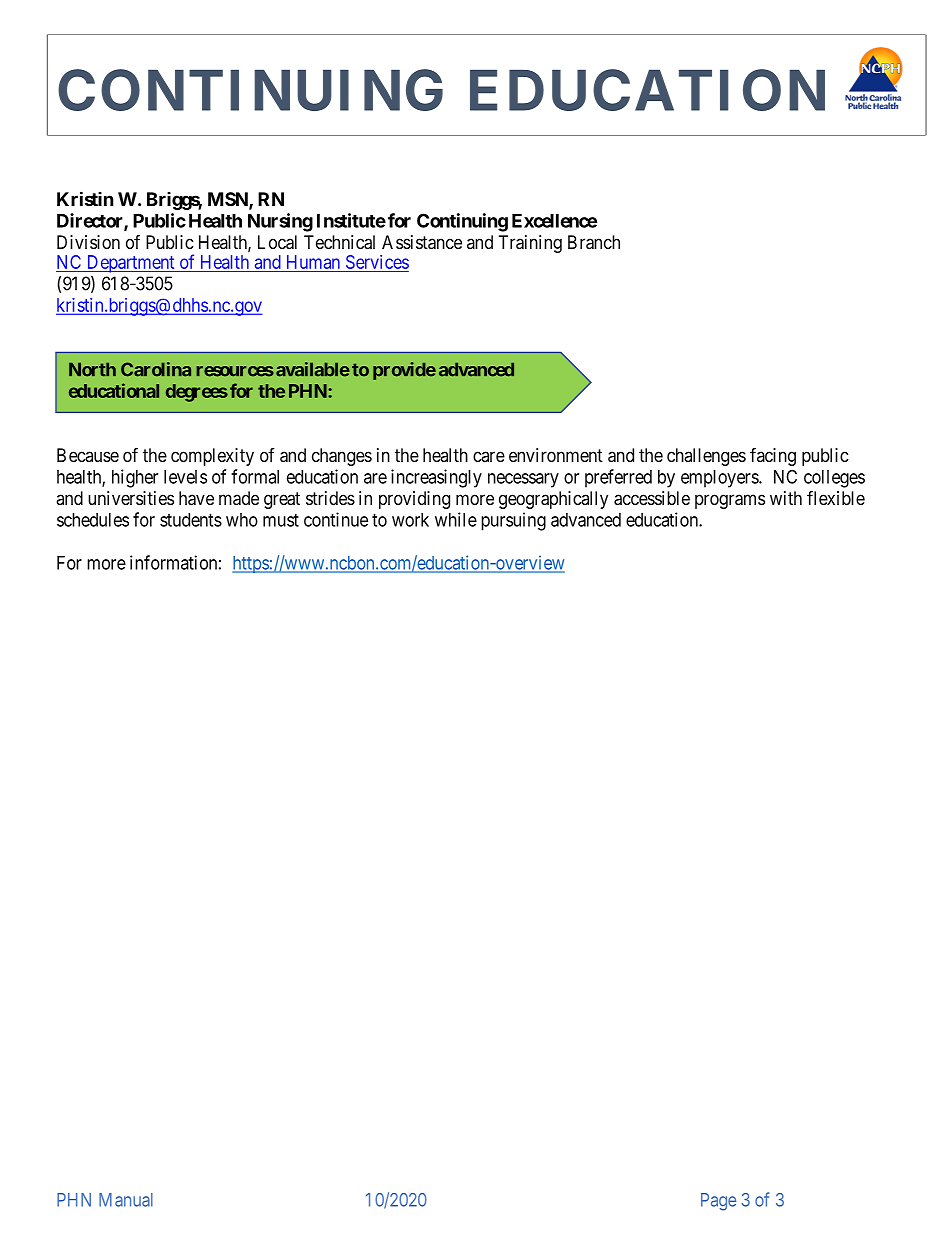 This document has height=1233, width=952. Describe the element at coordinates (594, 242) in the document. I see `Branch` at that location.
